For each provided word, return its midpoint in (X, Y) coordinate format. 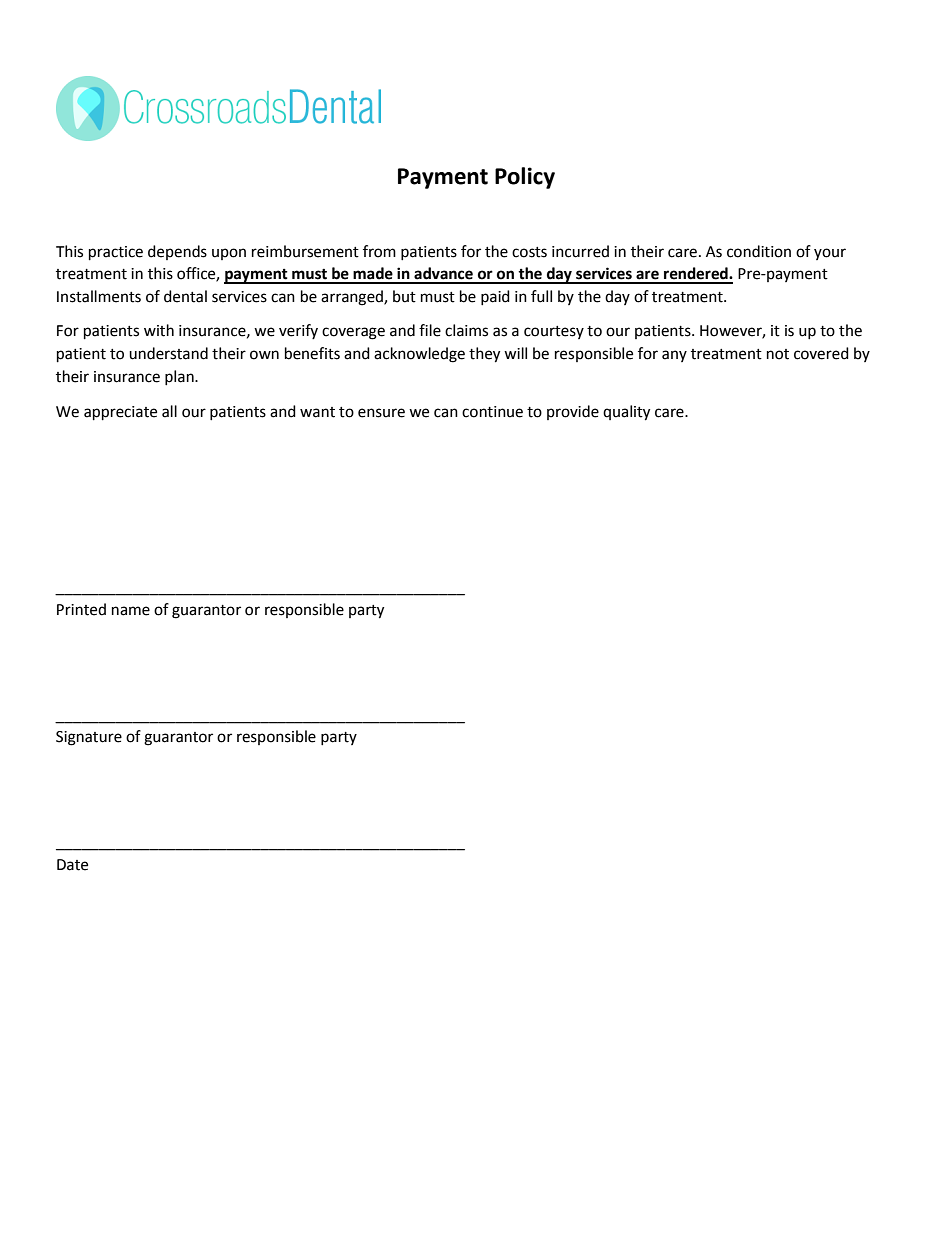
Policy (525, 178)
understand (168, 353)
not (778, 354)
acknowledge (419, 355)
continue (492, 412)
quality (626, 413)
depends (177, 252)
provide (573, 412)
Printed (81, 609)
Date (72, 865)
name (131, 611)
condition (759, 251)
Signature (89, 738)
